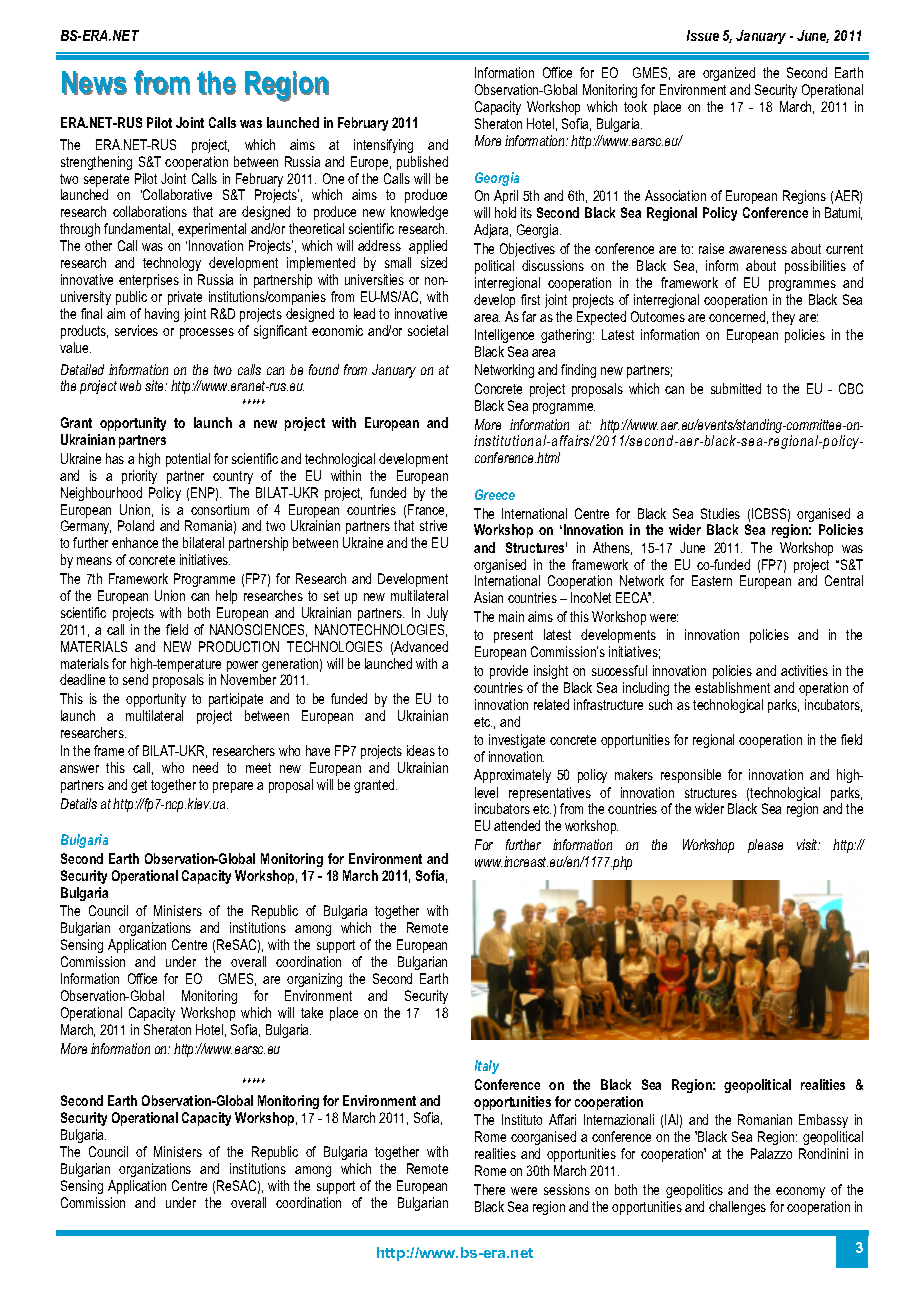  Describe the element at coordinates (489, 1189) in the screenshot. I see `There` at that location.
